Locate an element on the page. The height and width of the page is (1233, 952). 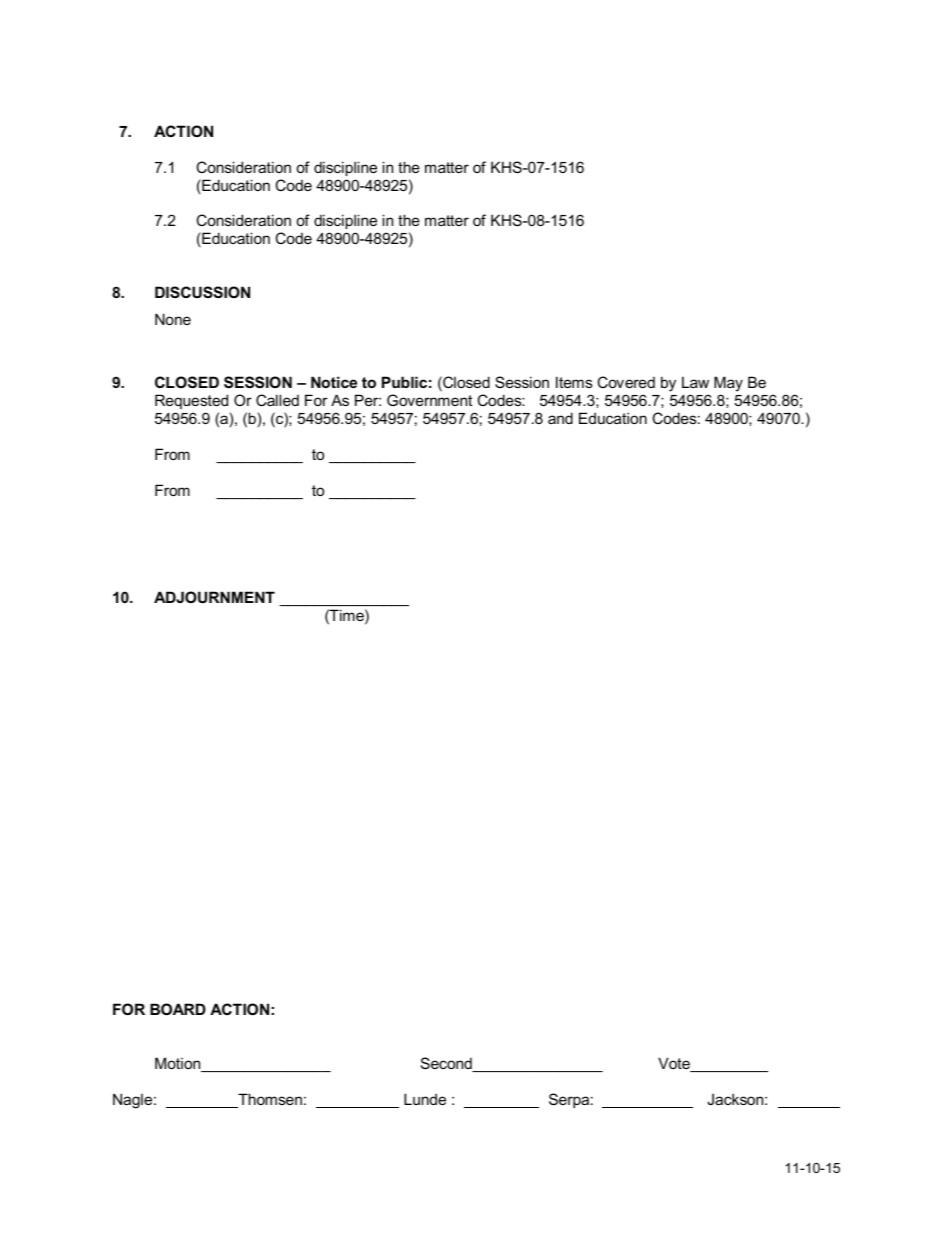
Government is located at coordinates (429, 400).
